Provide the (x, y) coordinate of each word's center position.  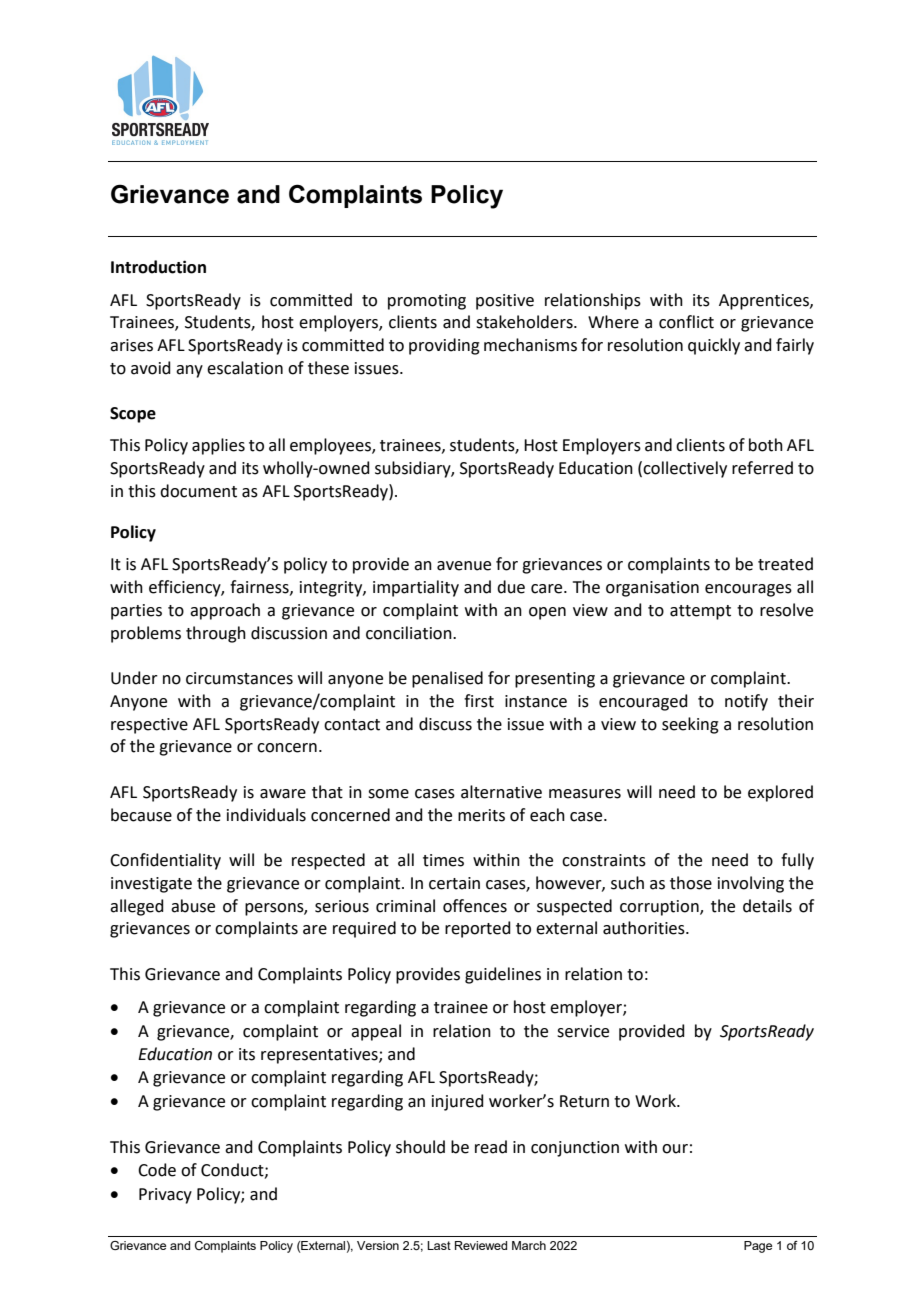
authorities (645, 928)
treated (785, 564)
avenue (464, 566)
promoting (427, 302)
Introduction (158, 267)
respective (149, 726)
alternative (501, 792)
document (198, 491)
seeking (690, 725)
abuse (193, 906)
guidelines (503, 975)
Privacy (165, 1196)
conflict (686, 322)
